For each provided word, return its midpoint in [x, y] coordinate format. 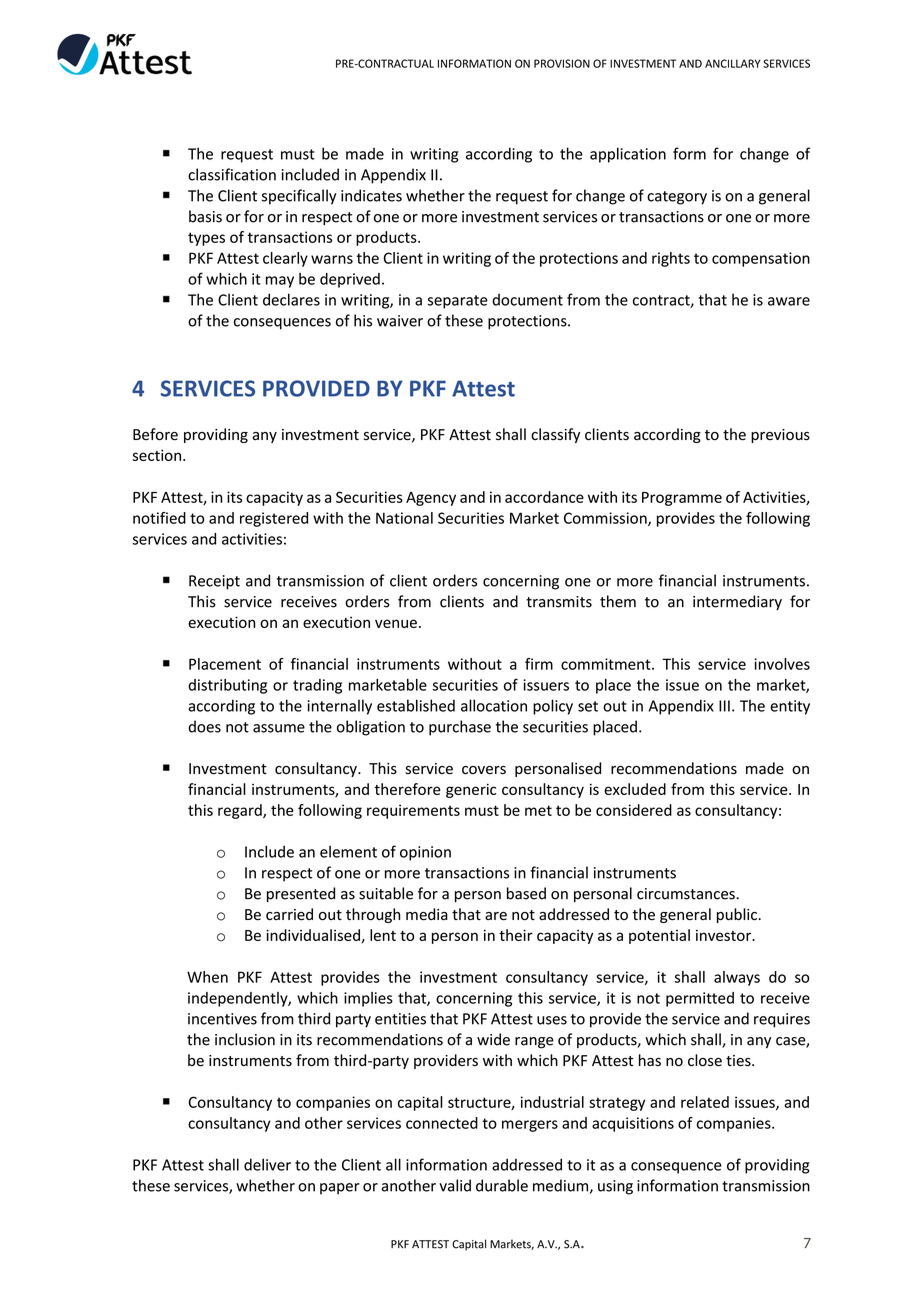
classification [232, 174]
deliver [267, 1164]
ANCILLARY [732, 63]
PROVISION [562, 63]
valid [455, 1185]
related [705, 1102]
